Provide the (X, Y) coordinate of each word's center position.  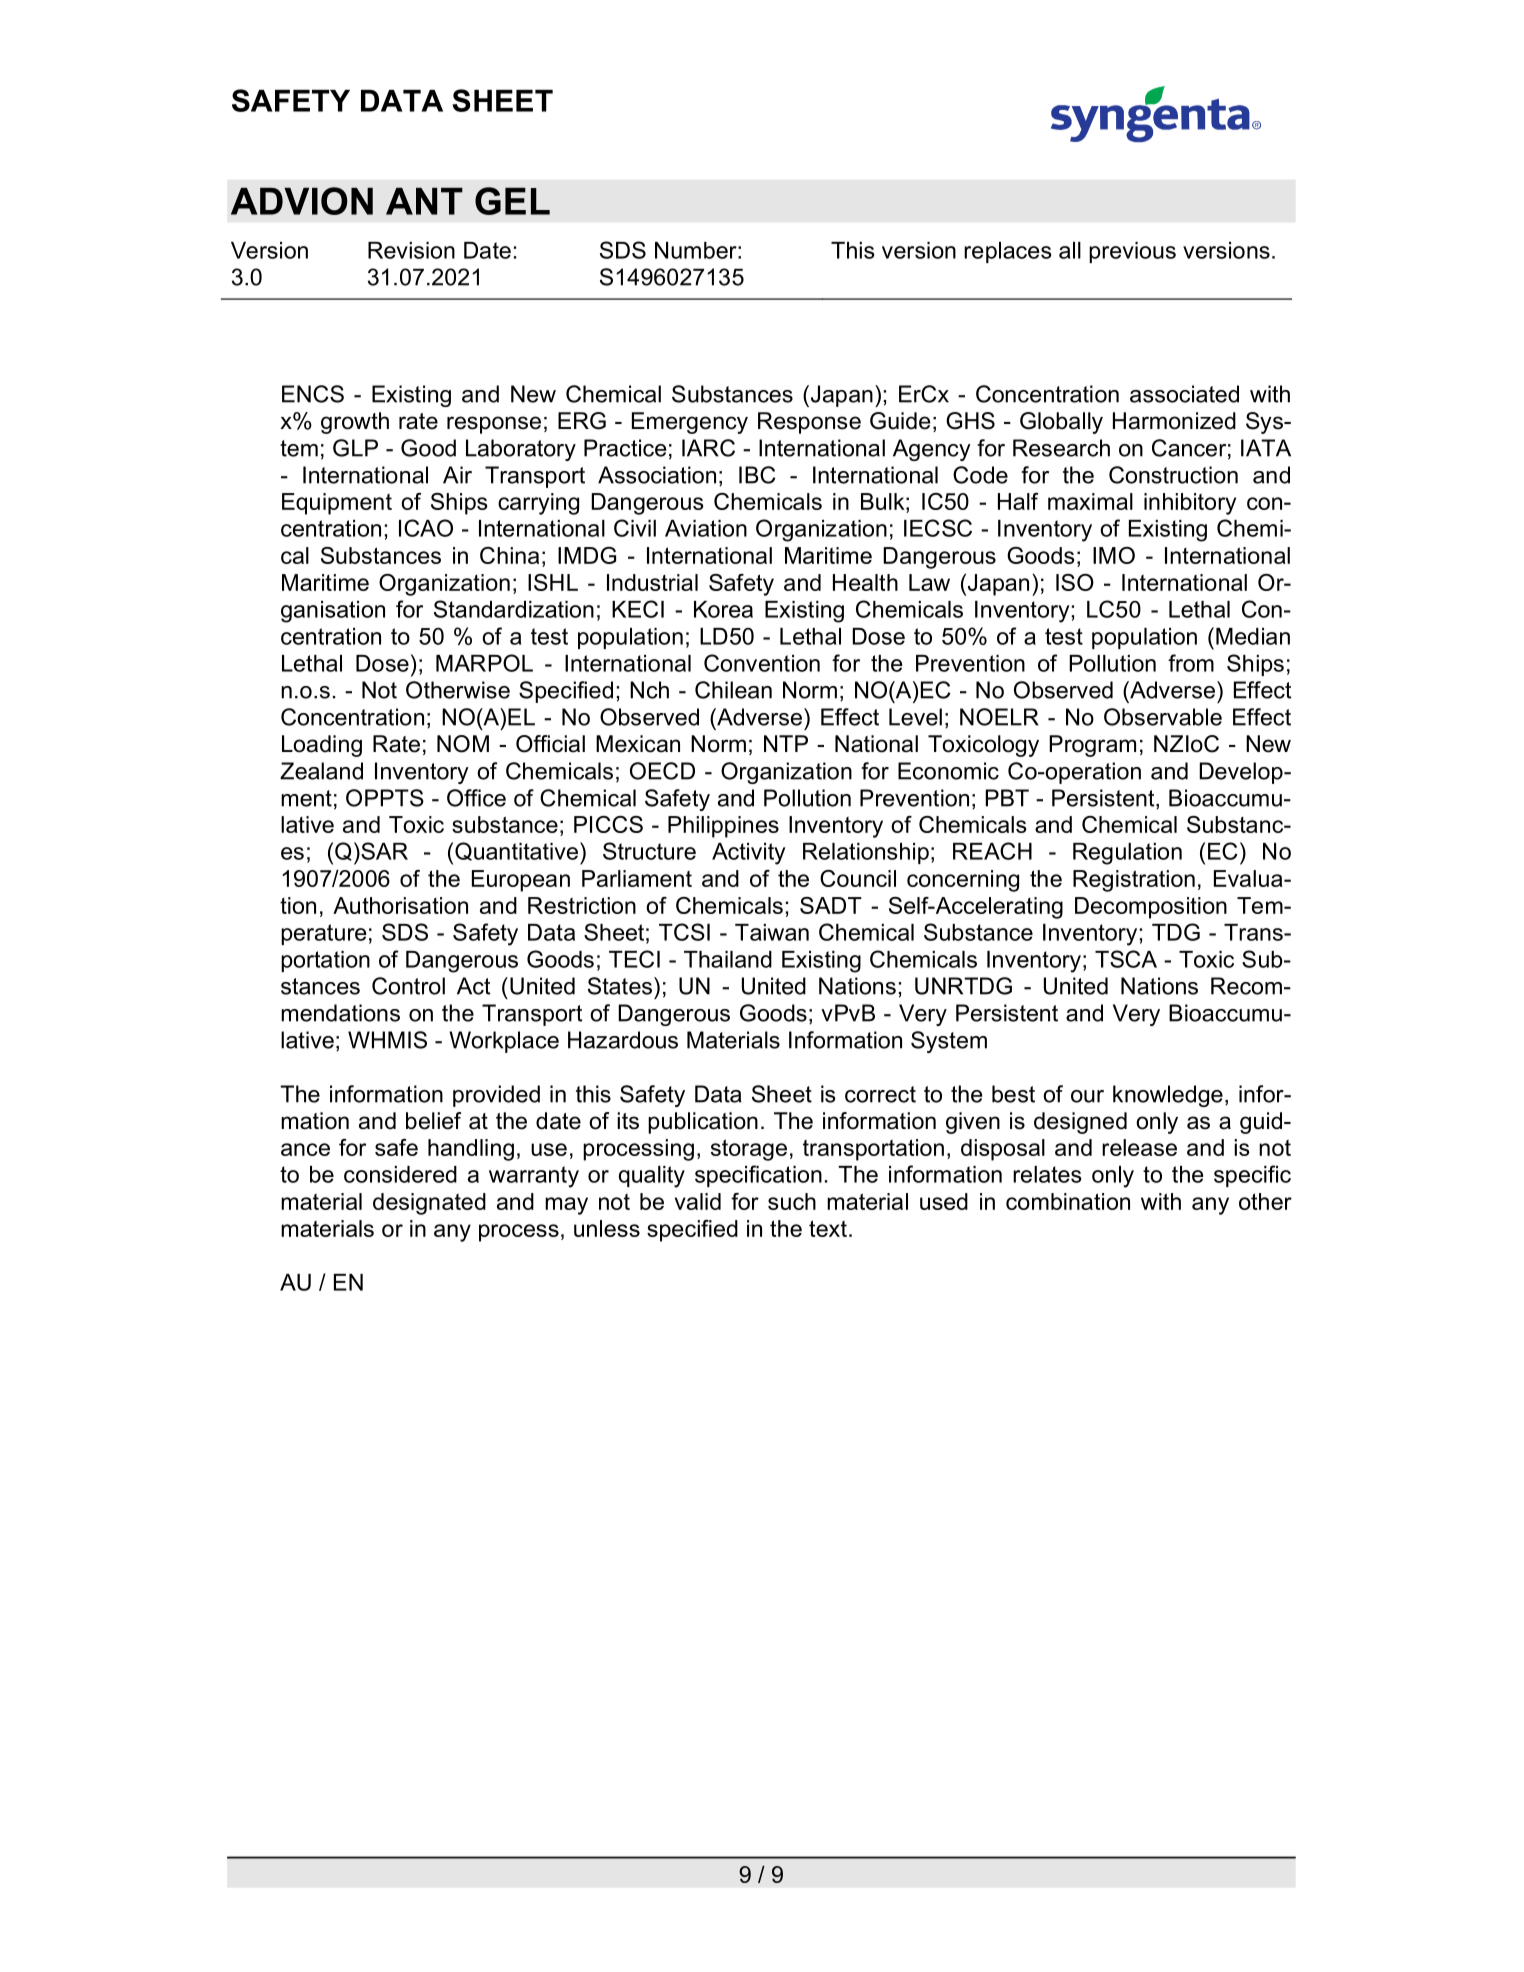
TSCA (1126, 959)
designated (429, 1204)
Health (865, 582)
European (521, 881)
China (509, 555)
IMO (1114, 555)
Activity (748, 854)
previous (1132, 252)
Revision (411, 250)
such (792, 1201)
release (1139, 1147)
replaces (1007, 252)
